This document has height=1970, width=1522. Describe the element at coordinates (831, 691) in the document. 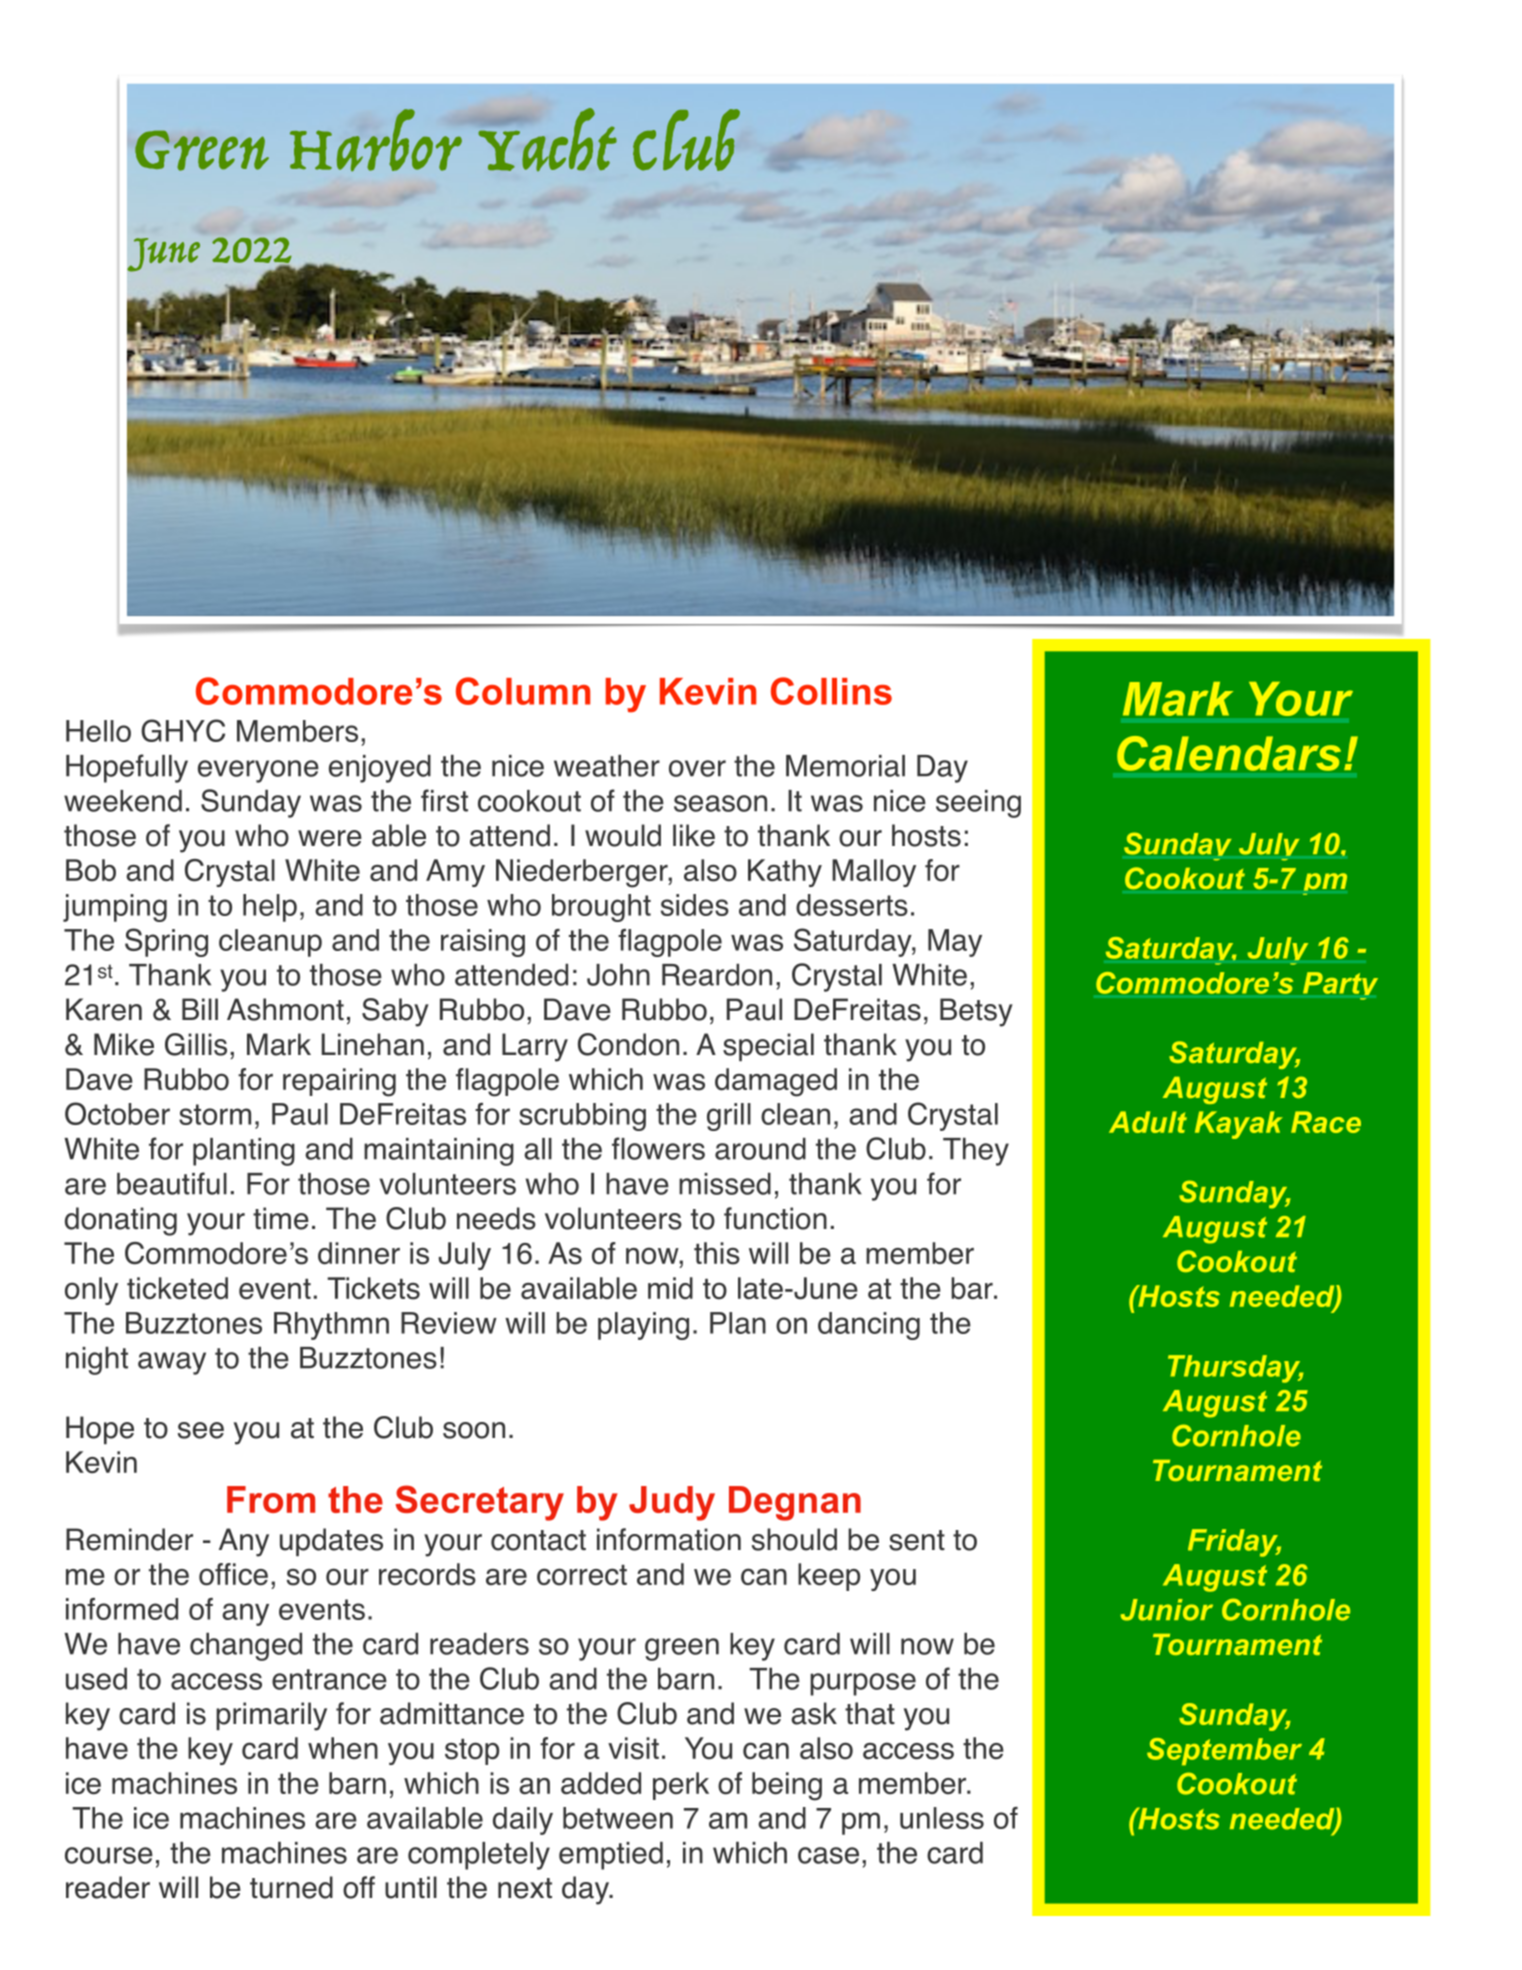

I see `Collins` at that location.
